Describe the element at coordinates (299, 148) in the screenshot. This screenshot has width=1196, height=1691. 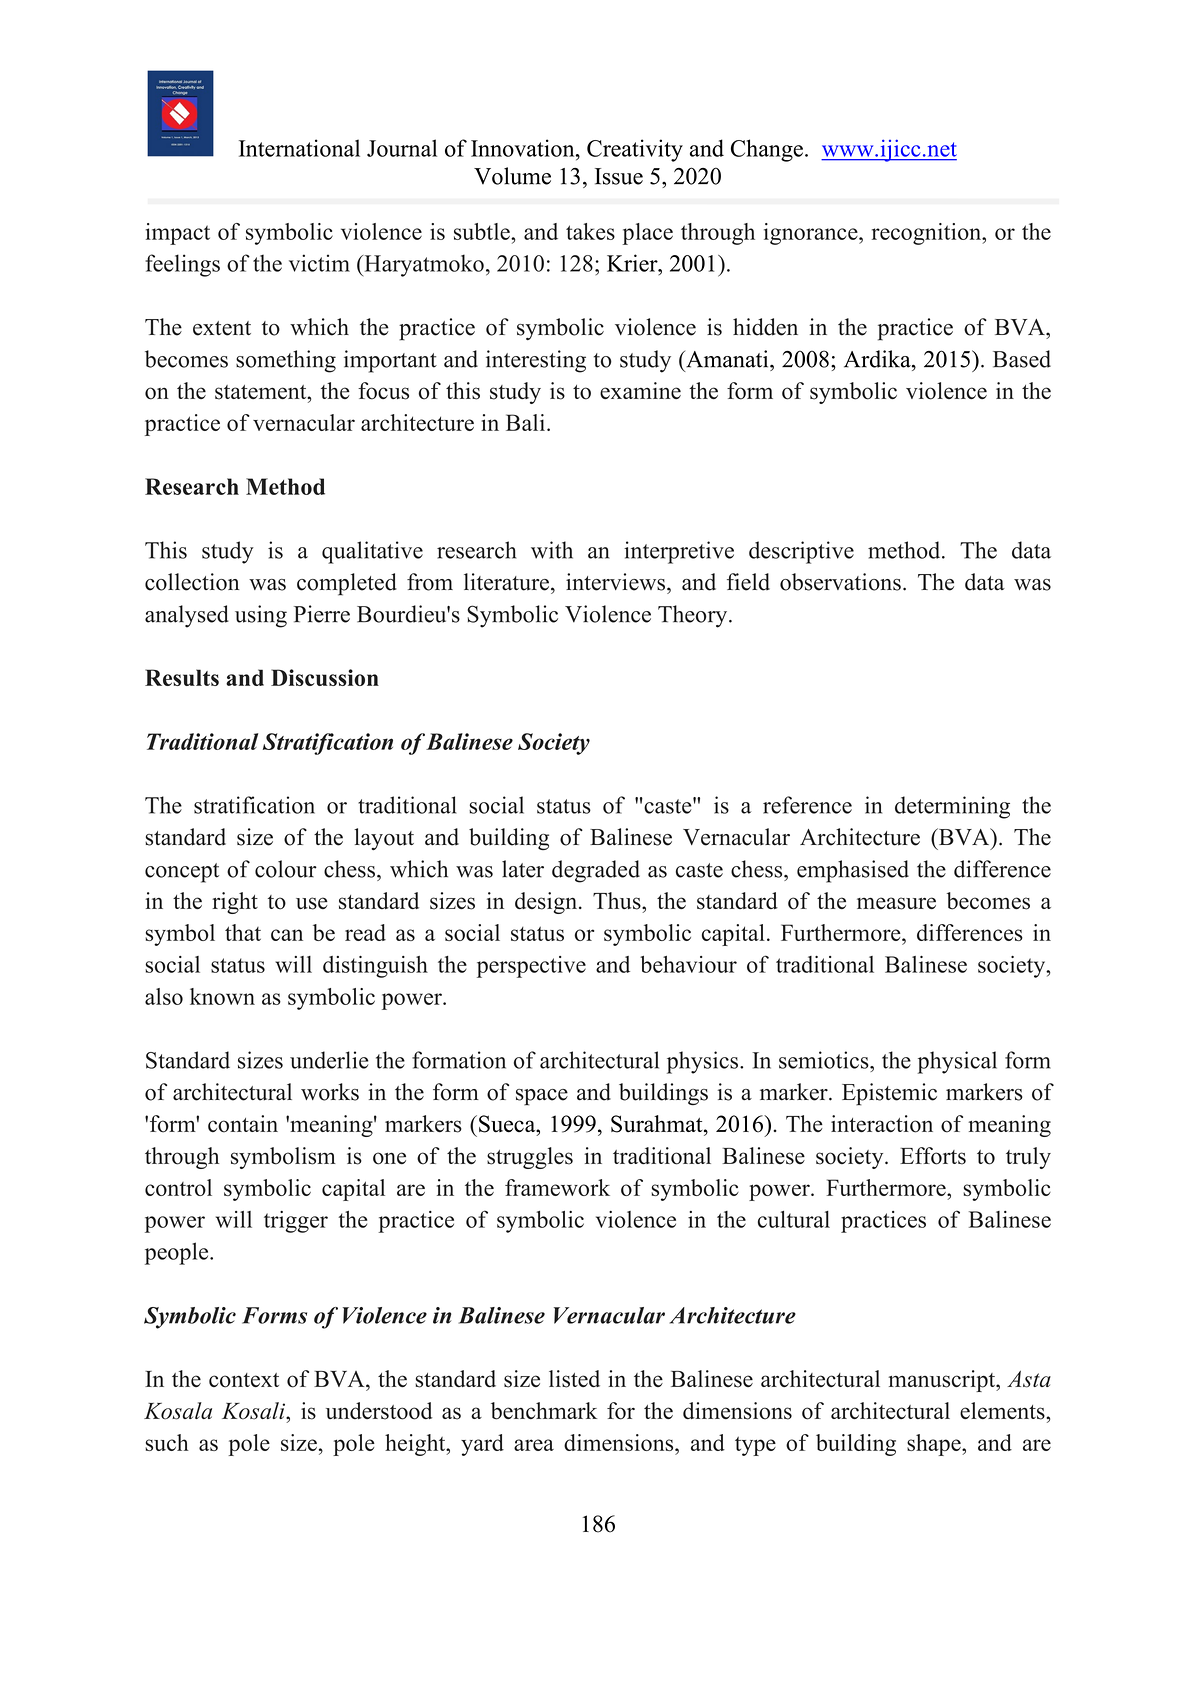
I see `International` at that location.
